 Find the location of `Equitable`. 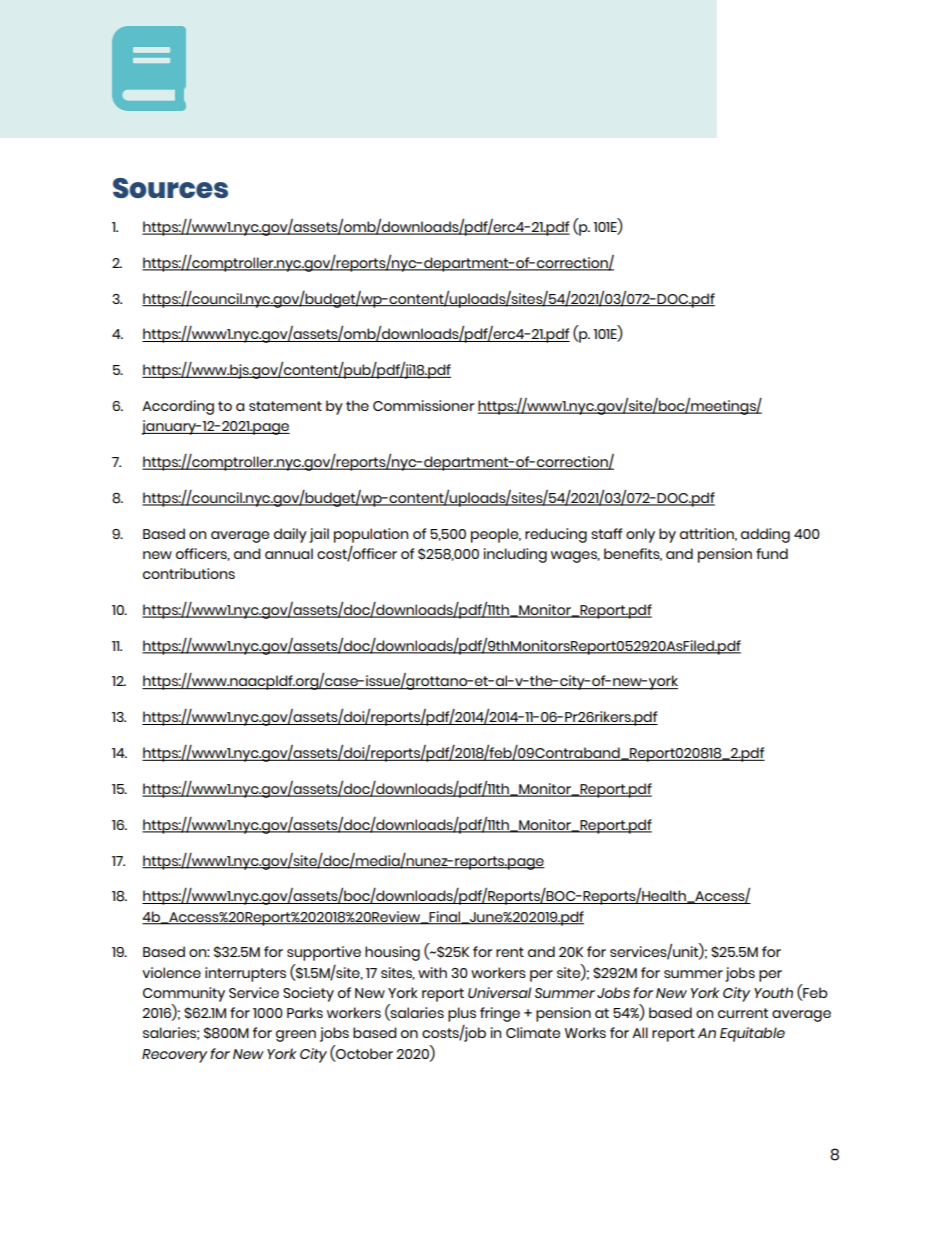

Equitable is located at coordinates (752, 1034).
